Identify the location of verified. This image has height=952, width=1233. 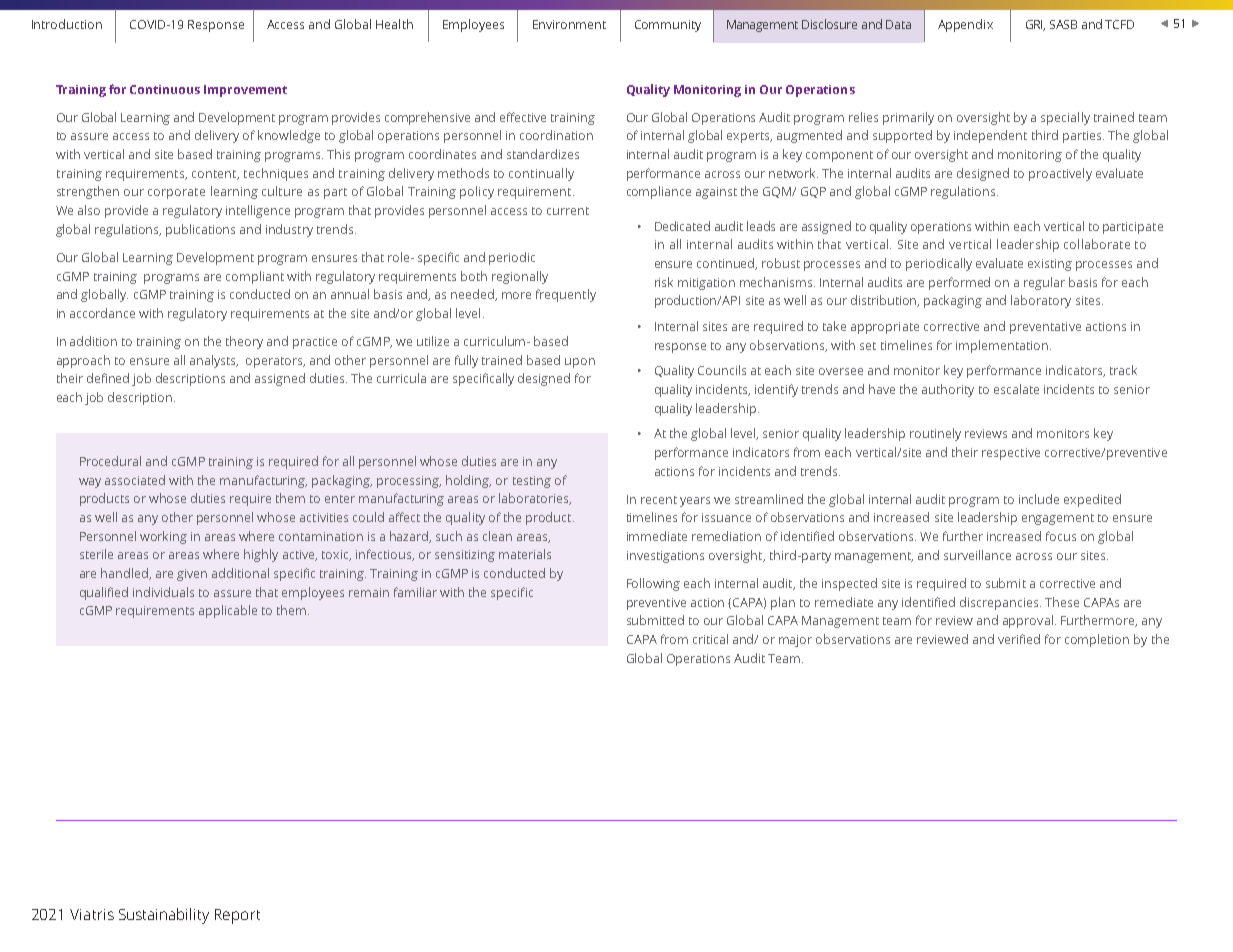
(1019, 639).
